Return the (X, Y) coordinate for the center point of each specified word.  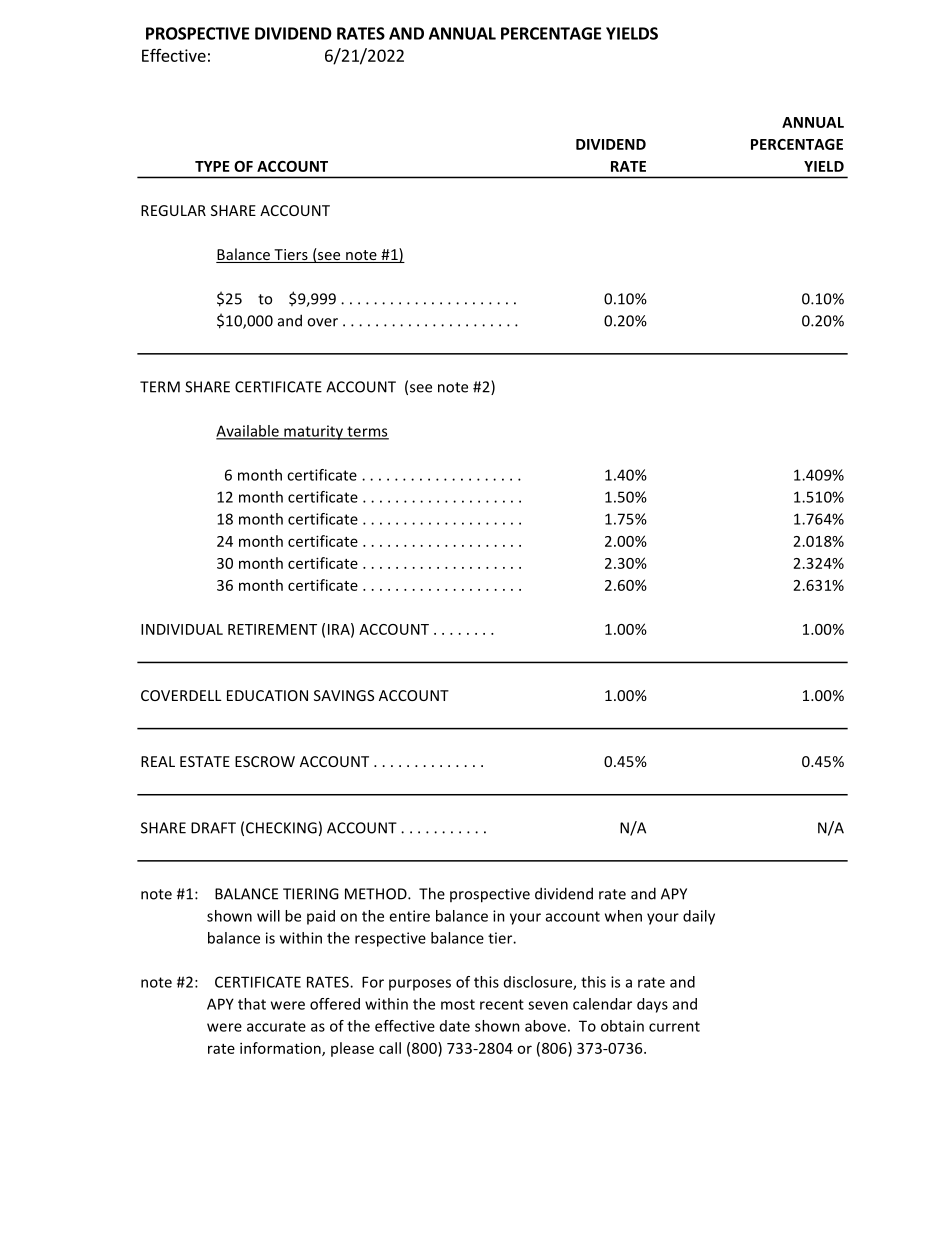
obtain (622, 1026)
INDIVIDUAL (182, 629)
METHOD (377, 894)
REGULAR (173, 210)
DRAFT (213, 828)
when (623, 916)
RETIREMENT (272, 629)
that (252, 1004)
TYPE (212, 166)
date (455, 1026)
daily (699, 917)
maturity (313, 432)
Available (248, 432)
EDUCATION (267, 695)
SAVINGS (344, 695)
